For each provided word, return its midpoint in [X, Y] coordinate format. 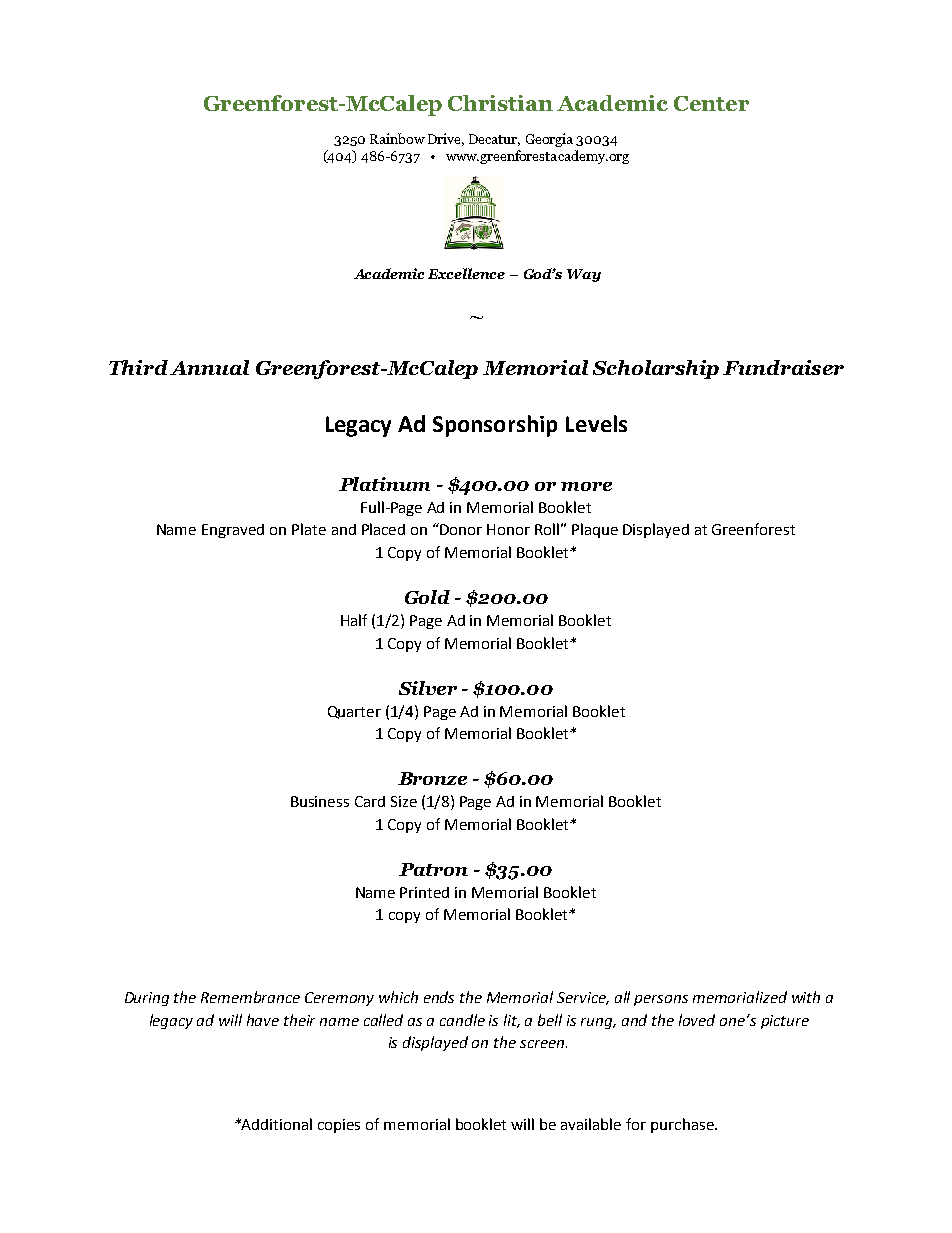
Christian [500, 103]
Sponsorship [495, 426]
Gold [427, 597]
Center [711, 103]
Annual [209, 367]
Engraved [233, 531]
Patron [433, 869]
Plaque [595, 530]
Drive [446, 139]
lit [512, 1021]
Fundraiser [783, 367]
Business [320, 801]
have [263, 1020]
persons [661, 1000]
